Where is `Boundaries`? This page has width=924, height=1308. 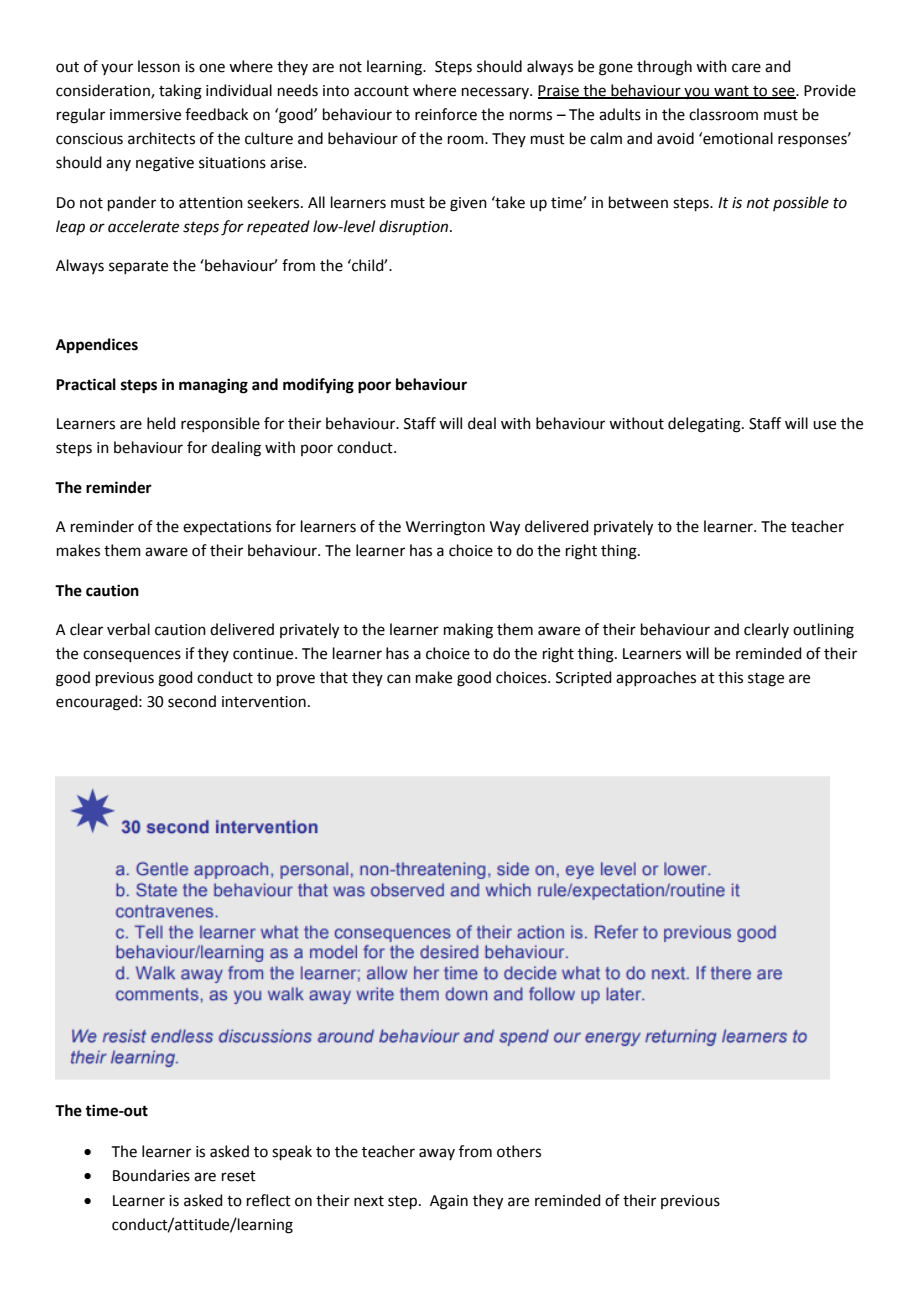 Boundaries is located at coordinates (151, 1175).
